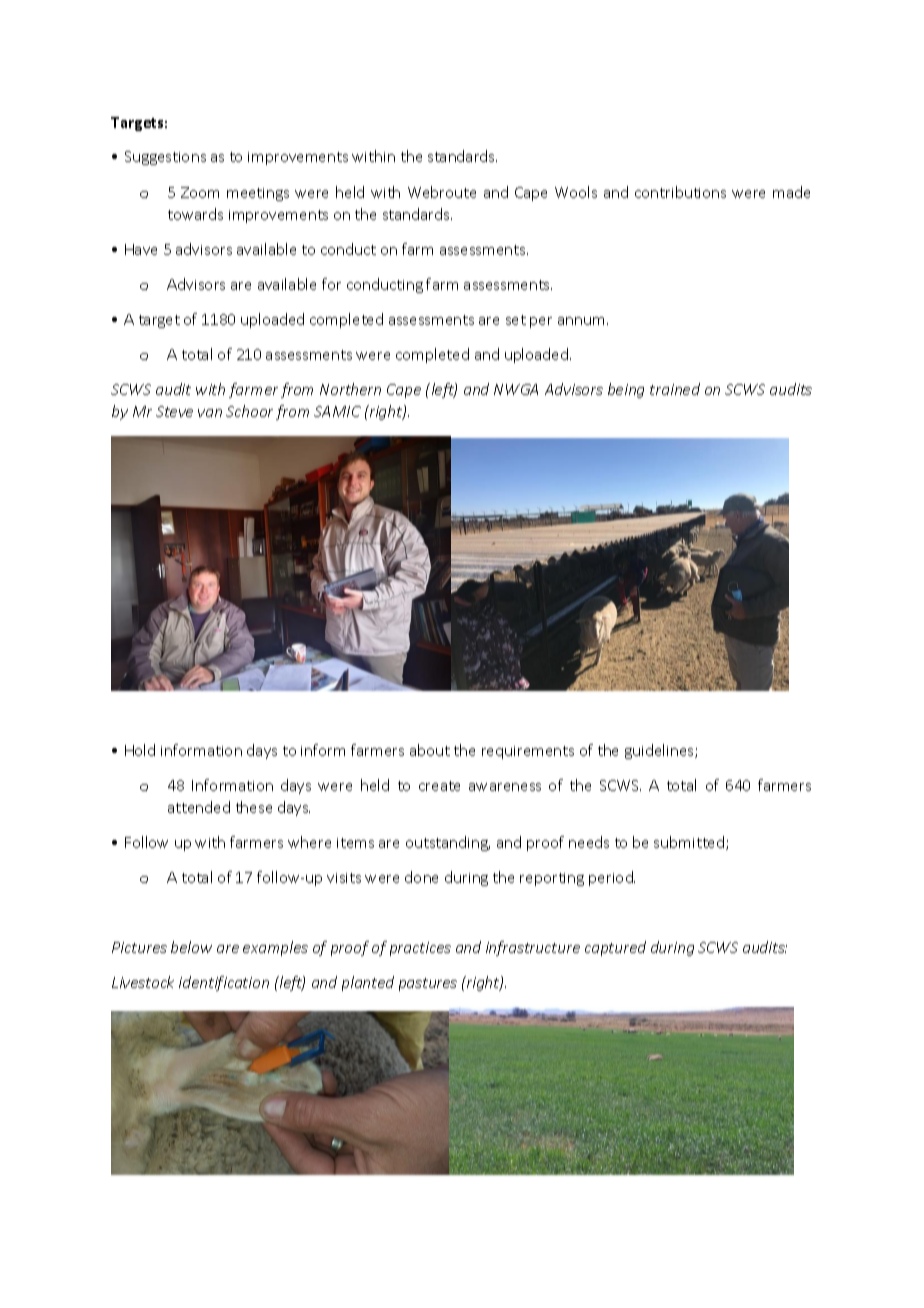  Describe the element at coordinates (191, 947) in the document. I see `below` at that location.
